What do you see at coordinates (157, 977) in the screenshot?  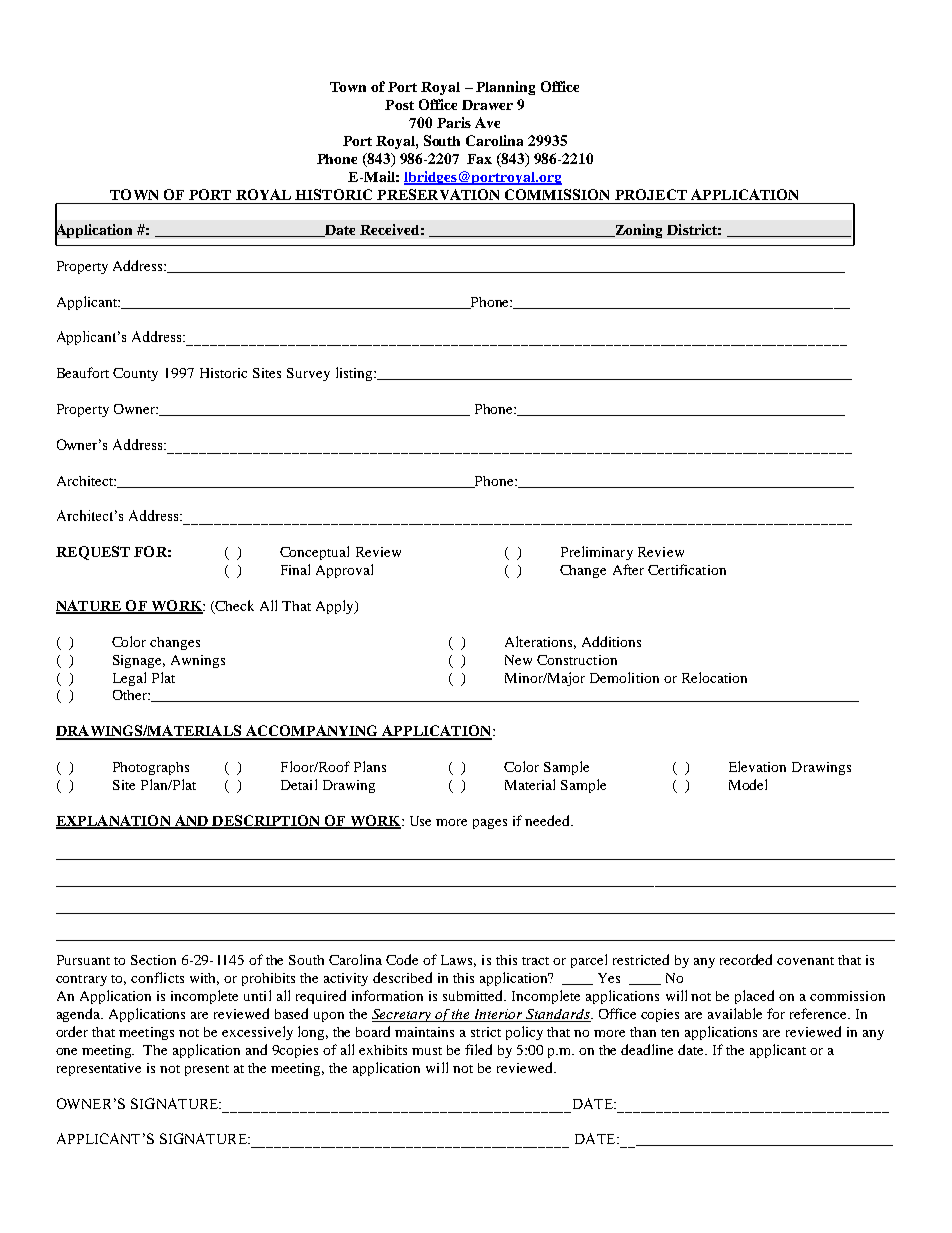 I see `conflicts` at bounding box center [157, 977].
